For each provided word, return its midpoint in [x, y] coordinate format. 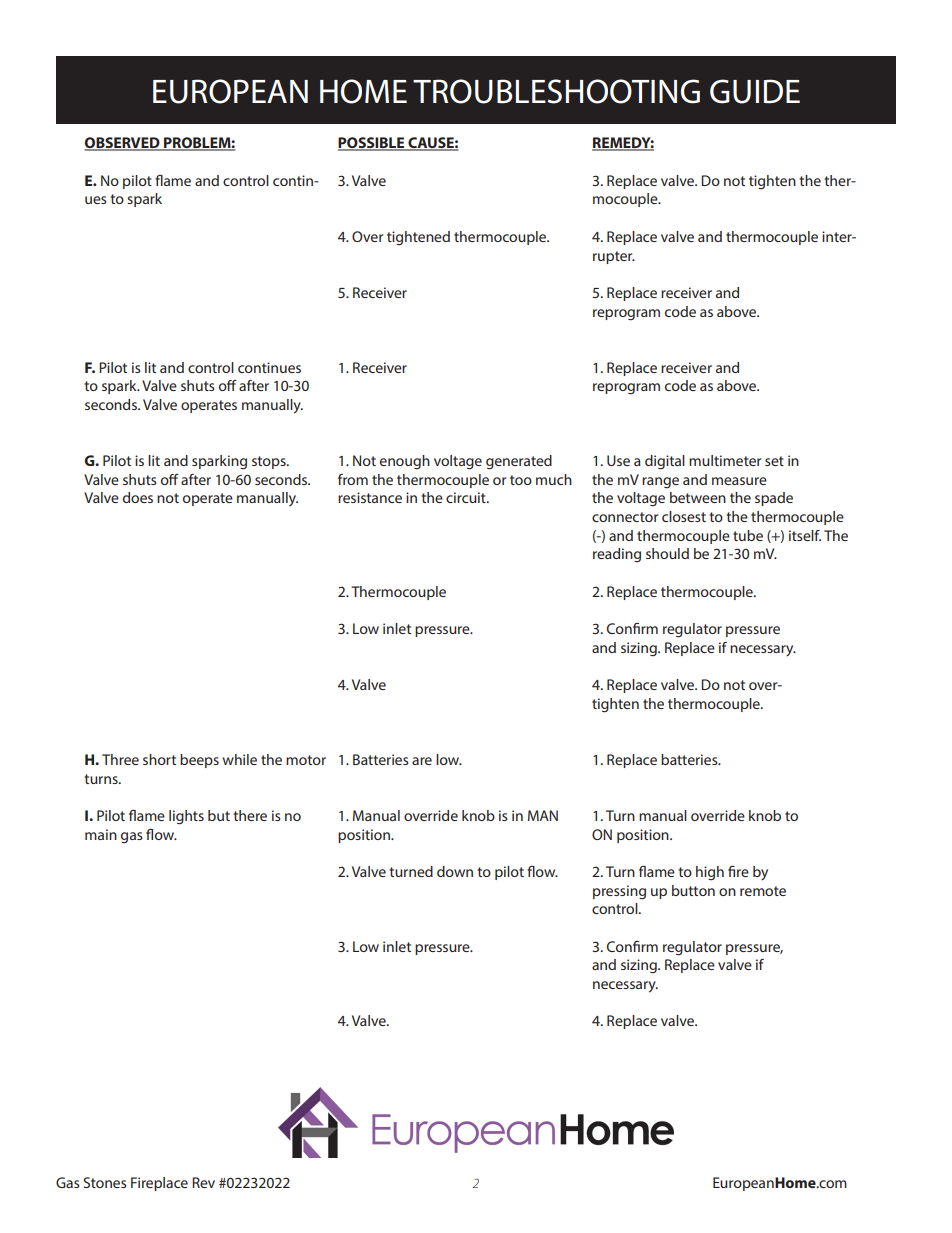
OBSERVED [123, 144]
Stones [105, 1182]
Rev [203, 1182]
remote [763, 891]
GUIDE [755, 91]
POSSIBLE [372, 144]
